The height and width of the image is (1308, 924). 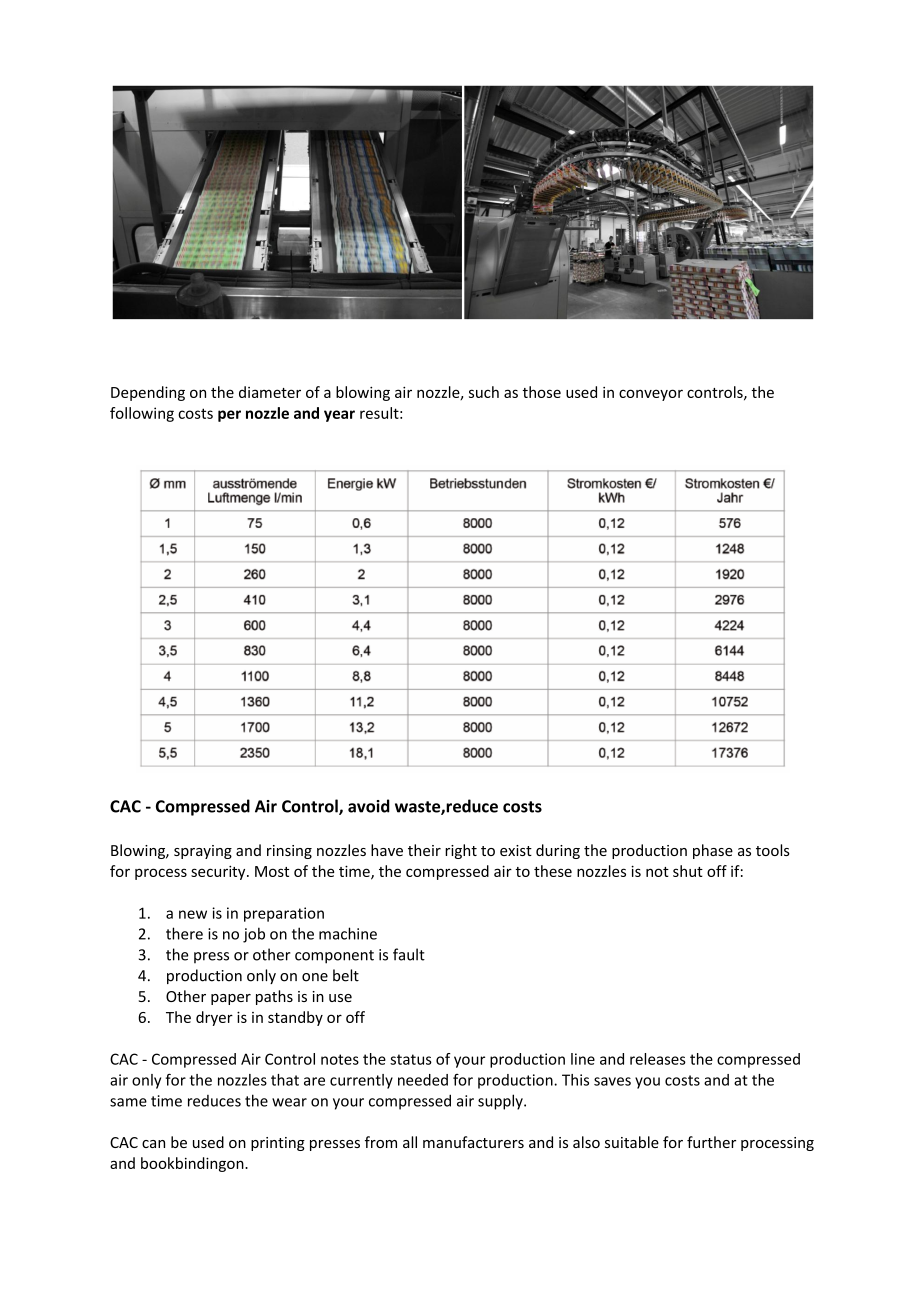 What do you see at coordinates (142, 414) in the image?
I see `following` at bounding box center [142, 414].
